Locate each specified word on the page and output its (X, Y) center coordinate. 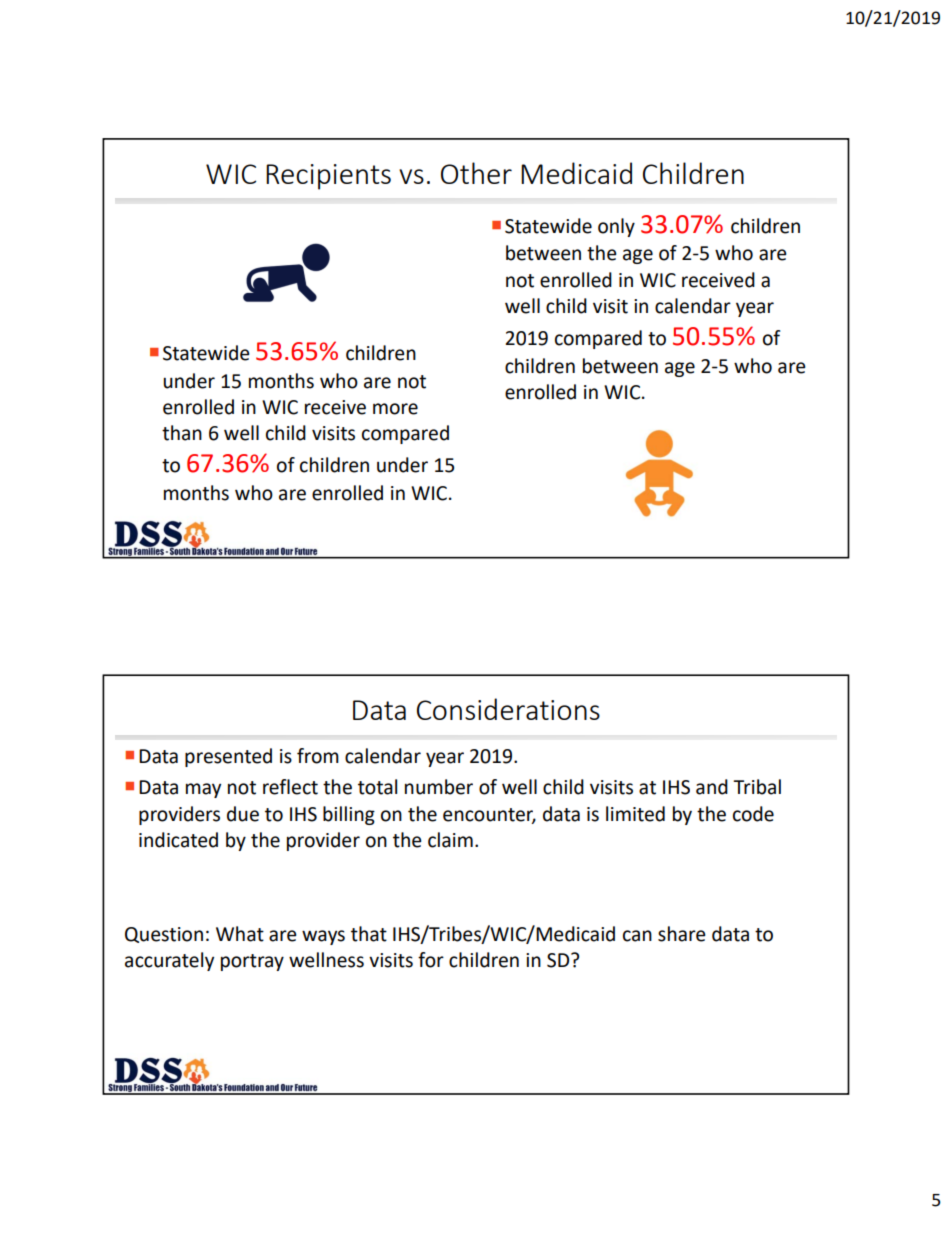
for (431, 960)
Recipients (328, 177)
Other (476, 173)
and (712, 787)
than (182, 433)
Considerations (508, 709)
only (616, 227)
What (240, 934)
